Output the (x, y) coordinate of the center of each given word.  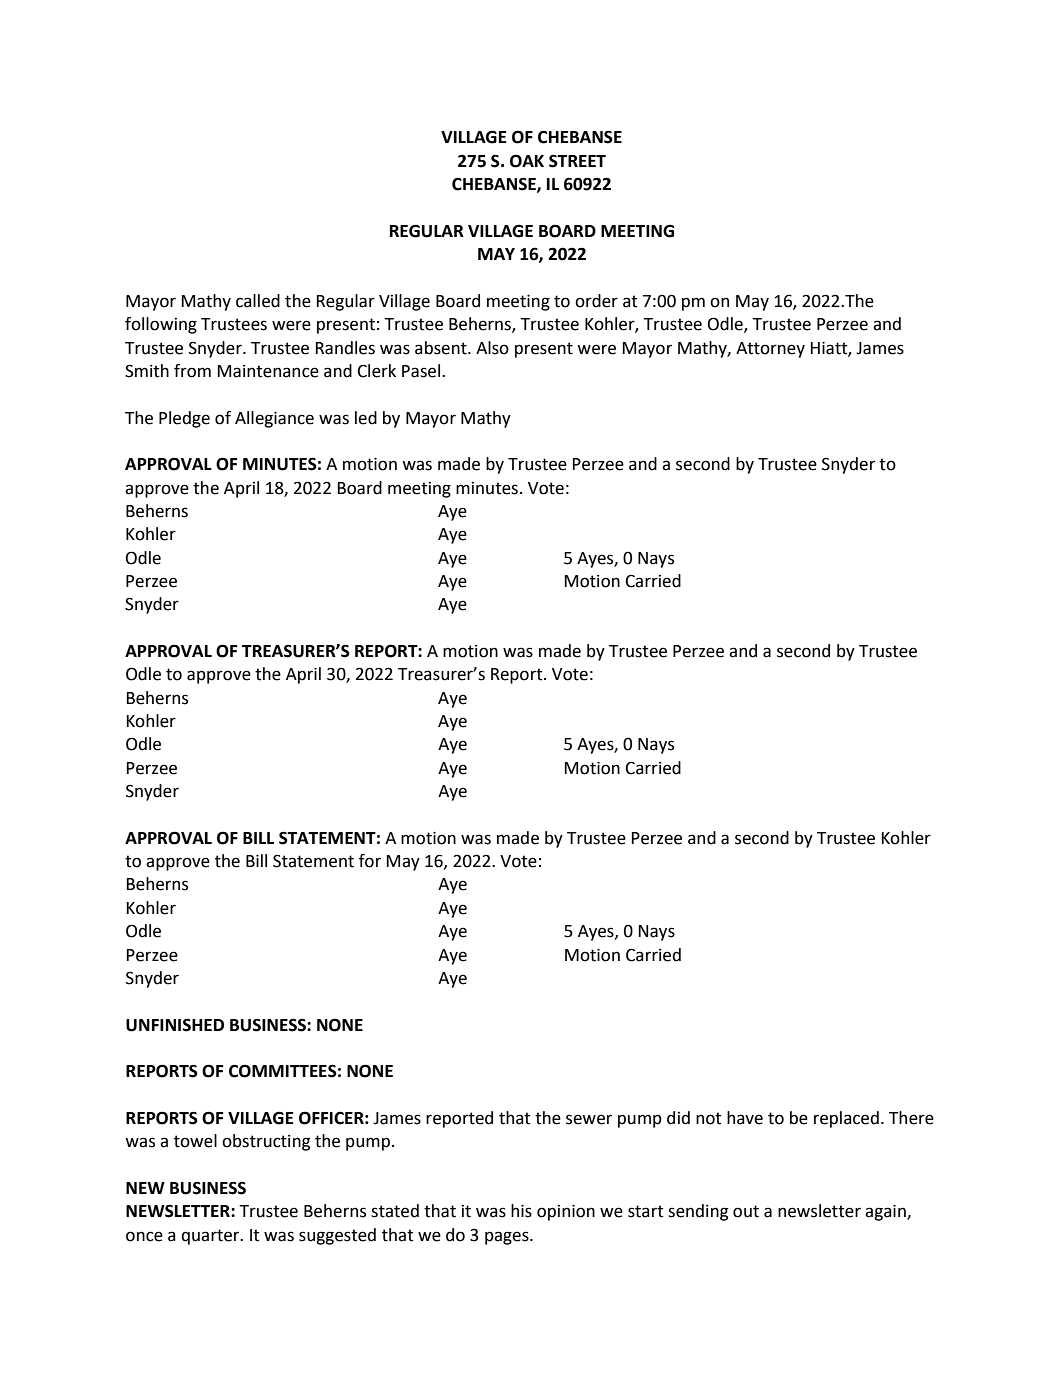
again (886, 1212)
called (258, 301)
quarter (211, 1237)
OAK (527, 161)
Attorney (770, 350)
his (521, 1211)
